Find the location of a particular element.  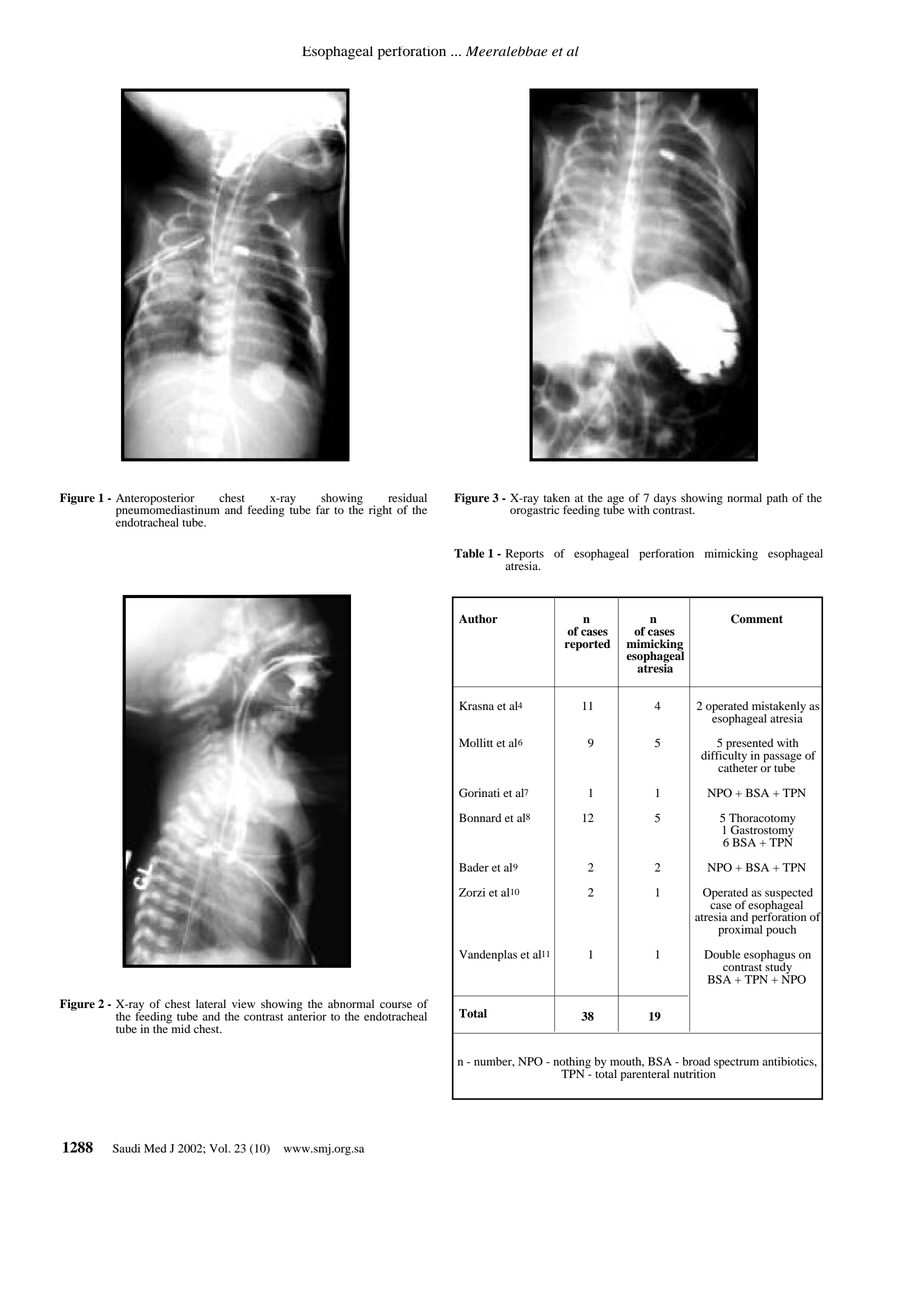

Comment is located at coordinates (757, 619).
